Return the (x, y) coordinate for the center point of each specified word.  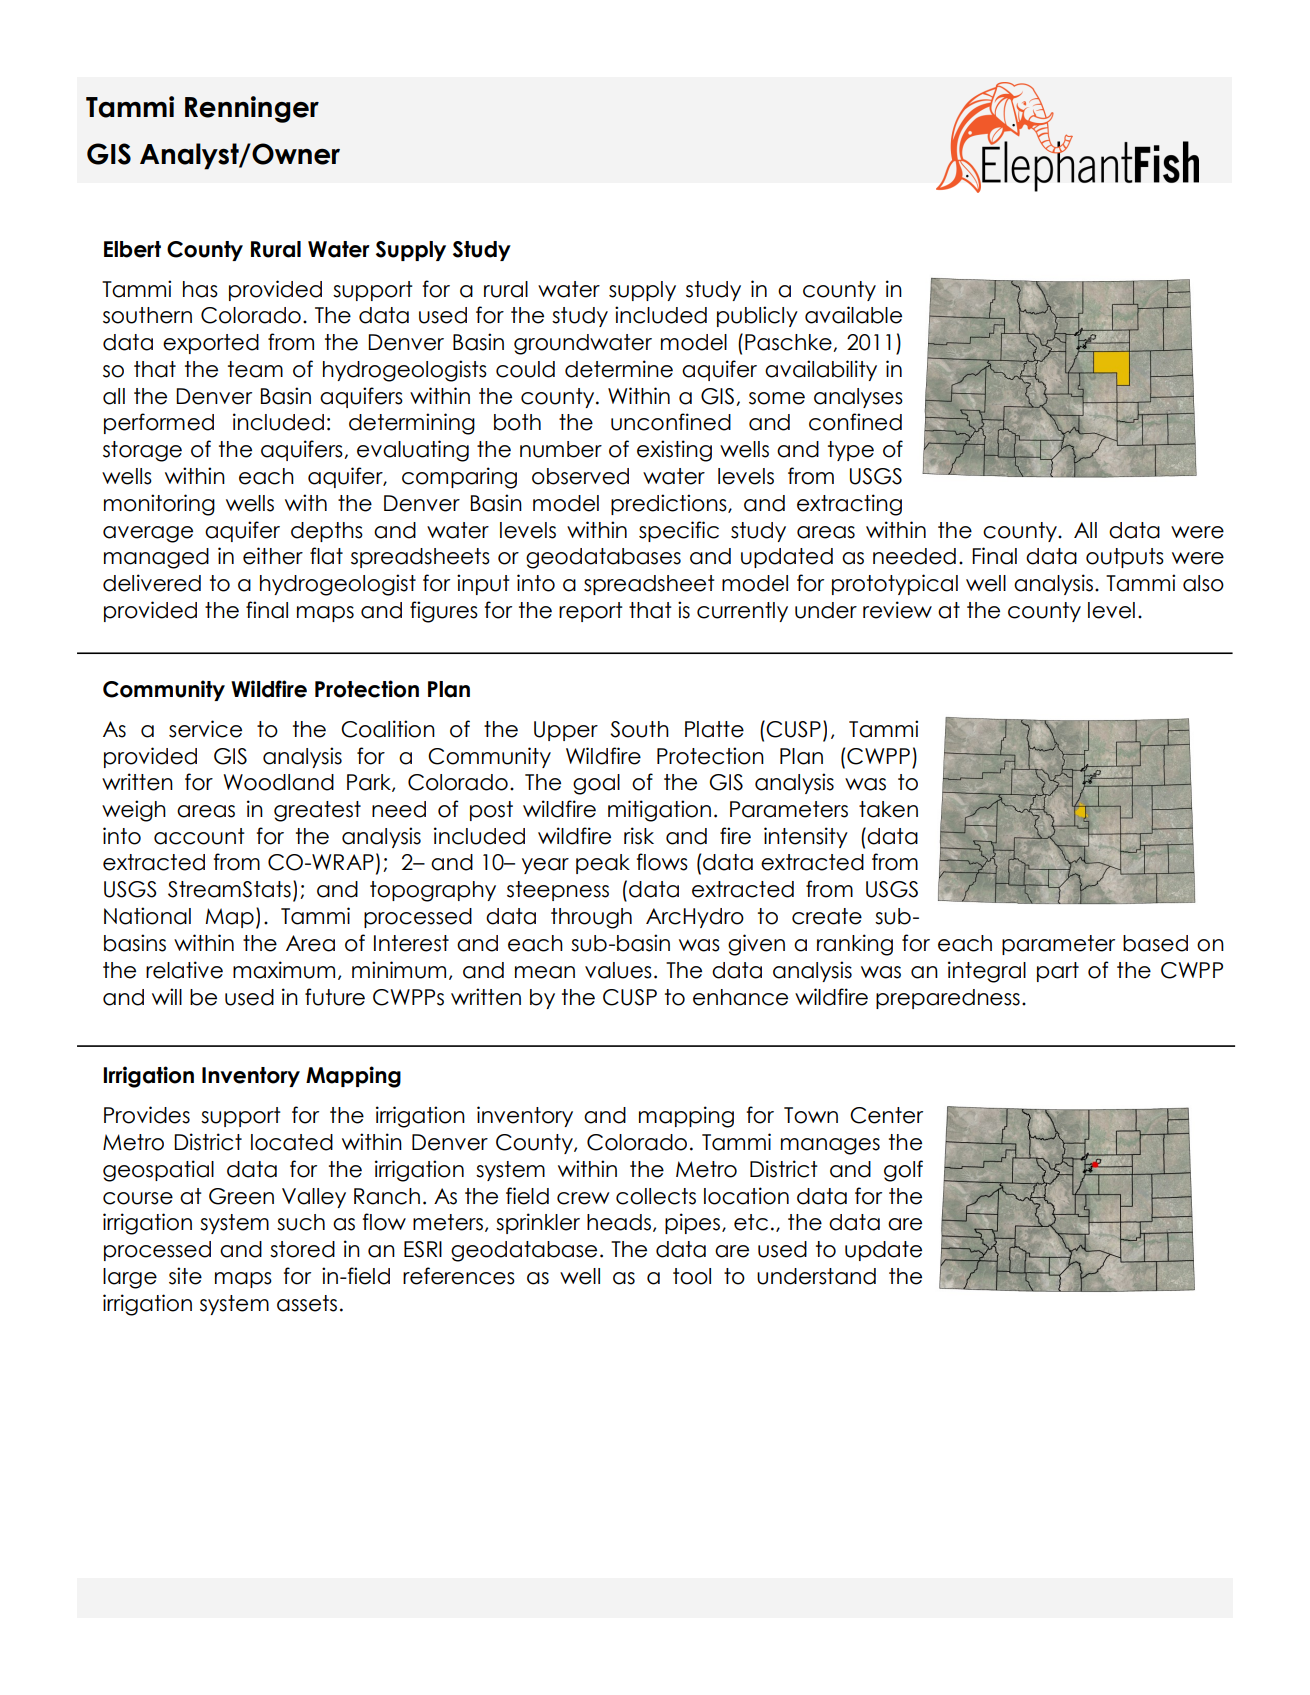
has (200, 289)
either (273, 556)
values (618, 970)
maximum (284, 970)
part (1058, 972)
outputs (1125, 558)
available (853, 315)
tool (692, 1276)
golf (903, 1171)
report (591, 612)
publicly (757, 316)
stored (302, 1249)
